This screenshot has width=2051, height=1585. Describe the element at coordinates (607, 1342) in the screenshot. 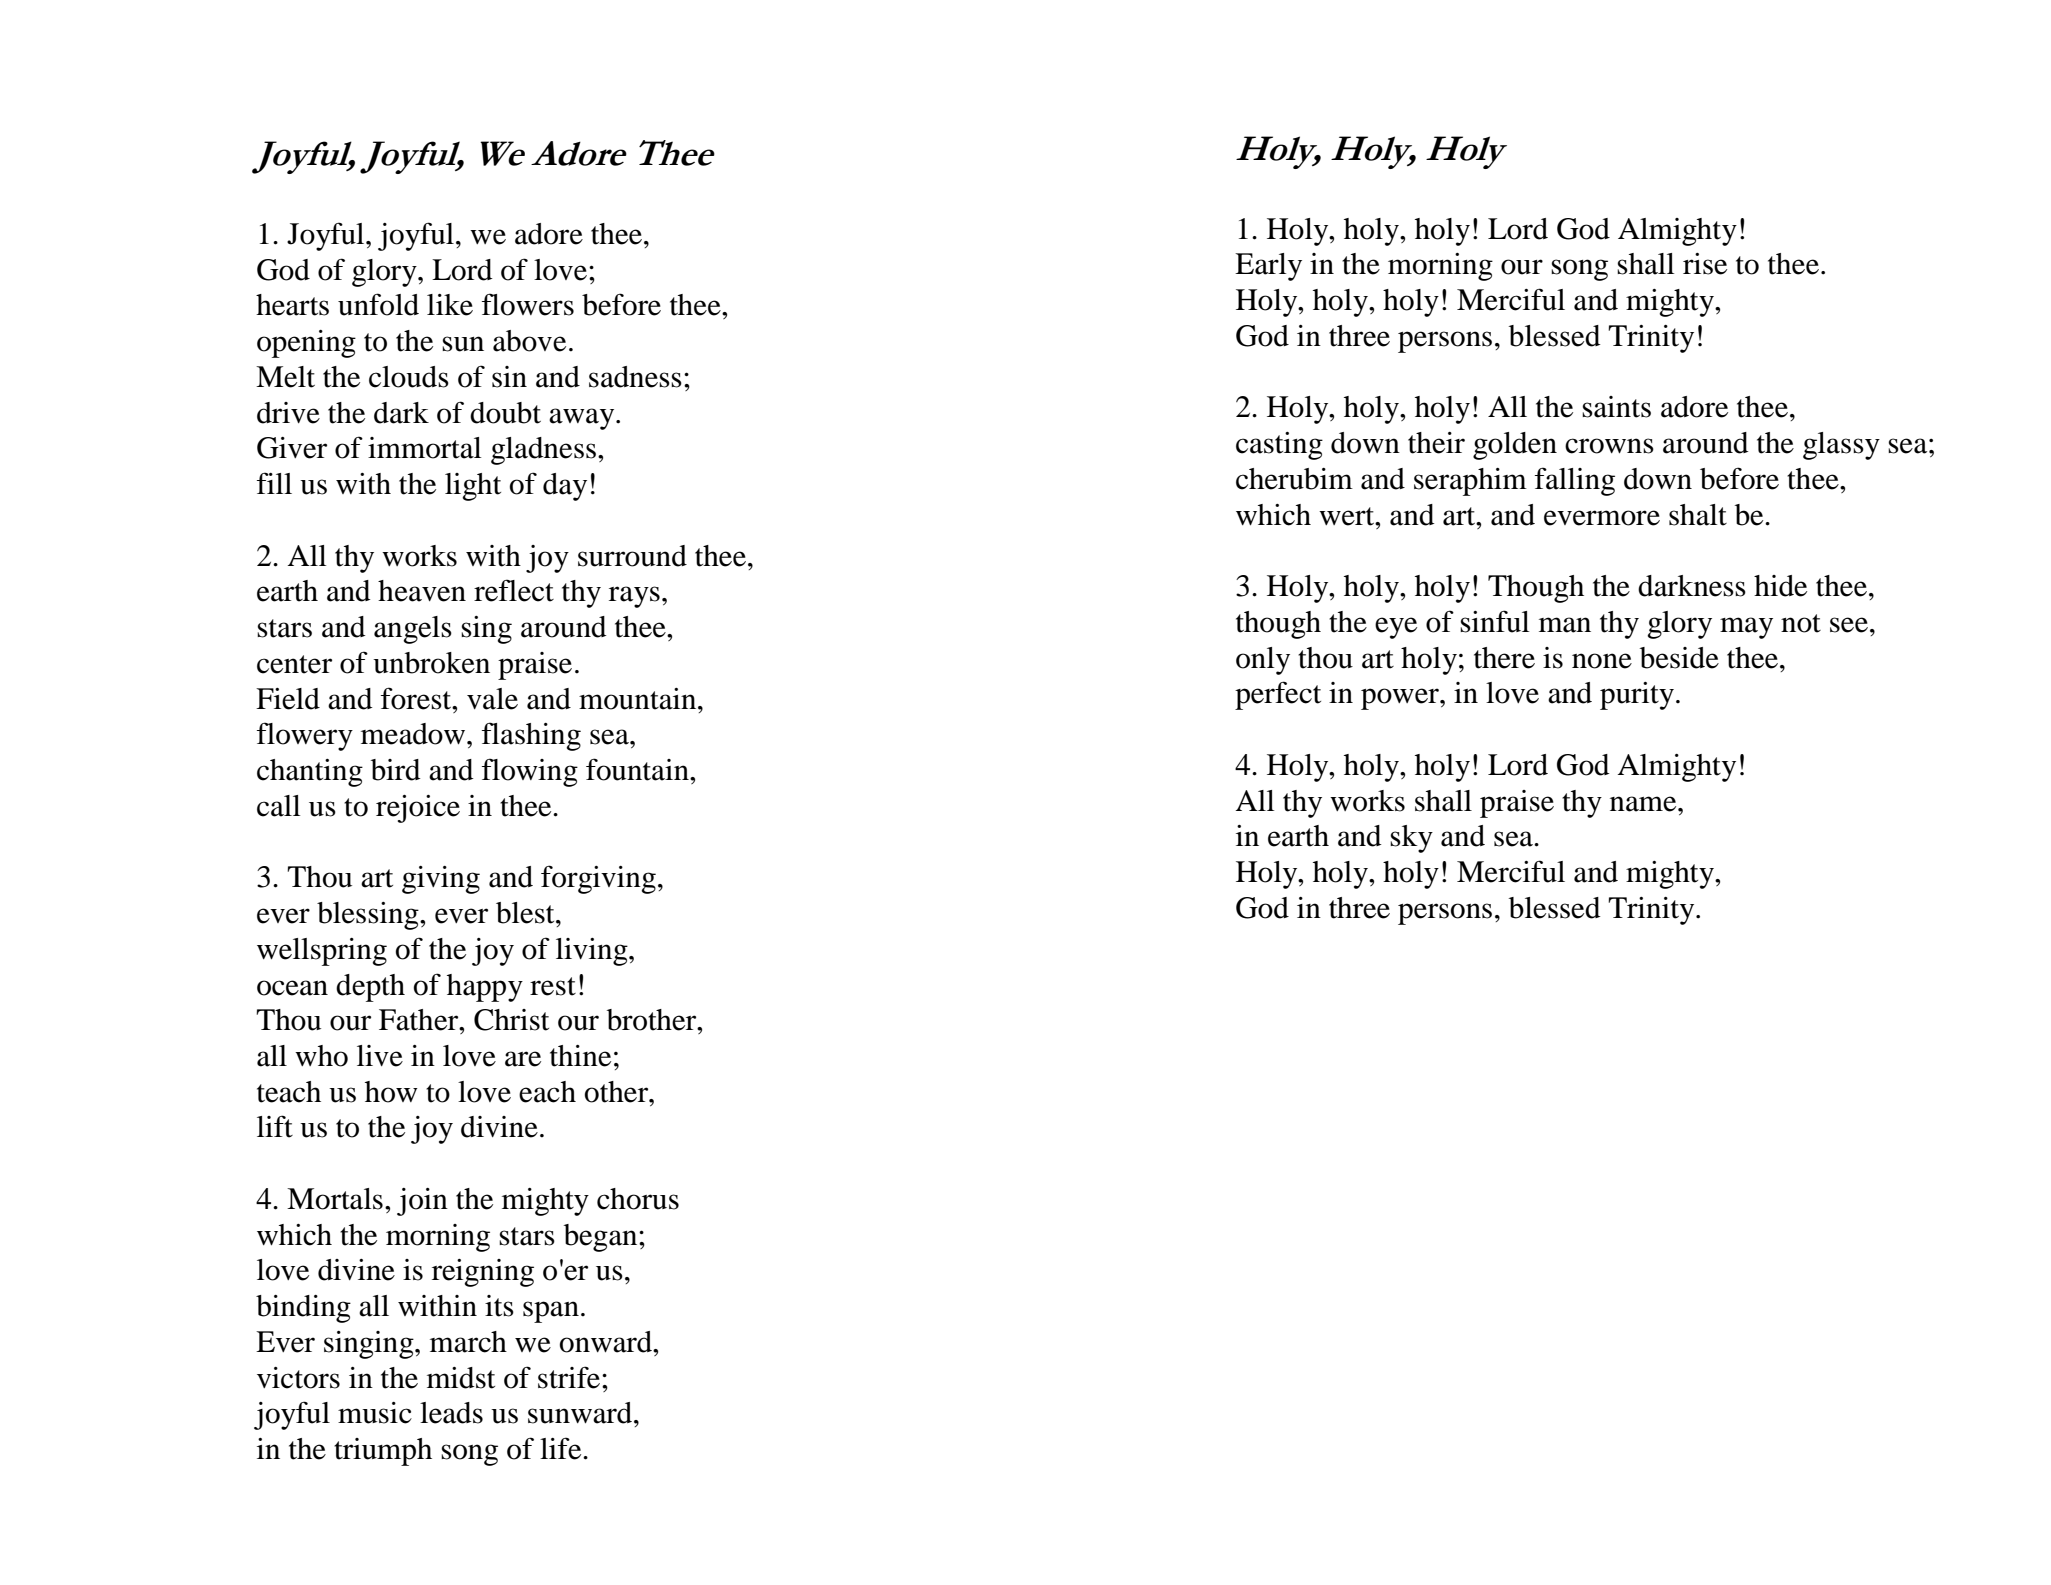

I see `onward` at that location.
